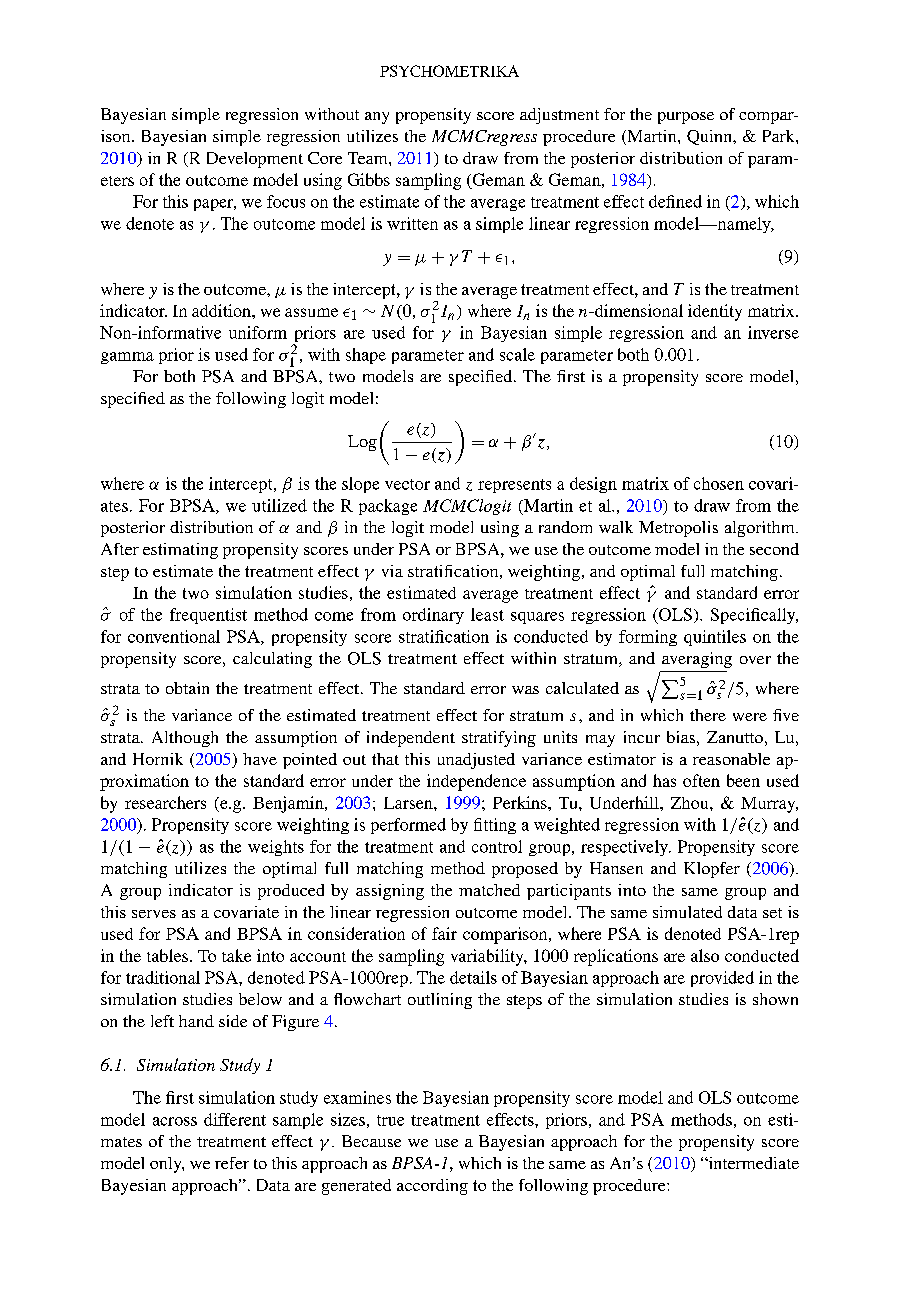  I want to click on simulated, so click(687, 912).
